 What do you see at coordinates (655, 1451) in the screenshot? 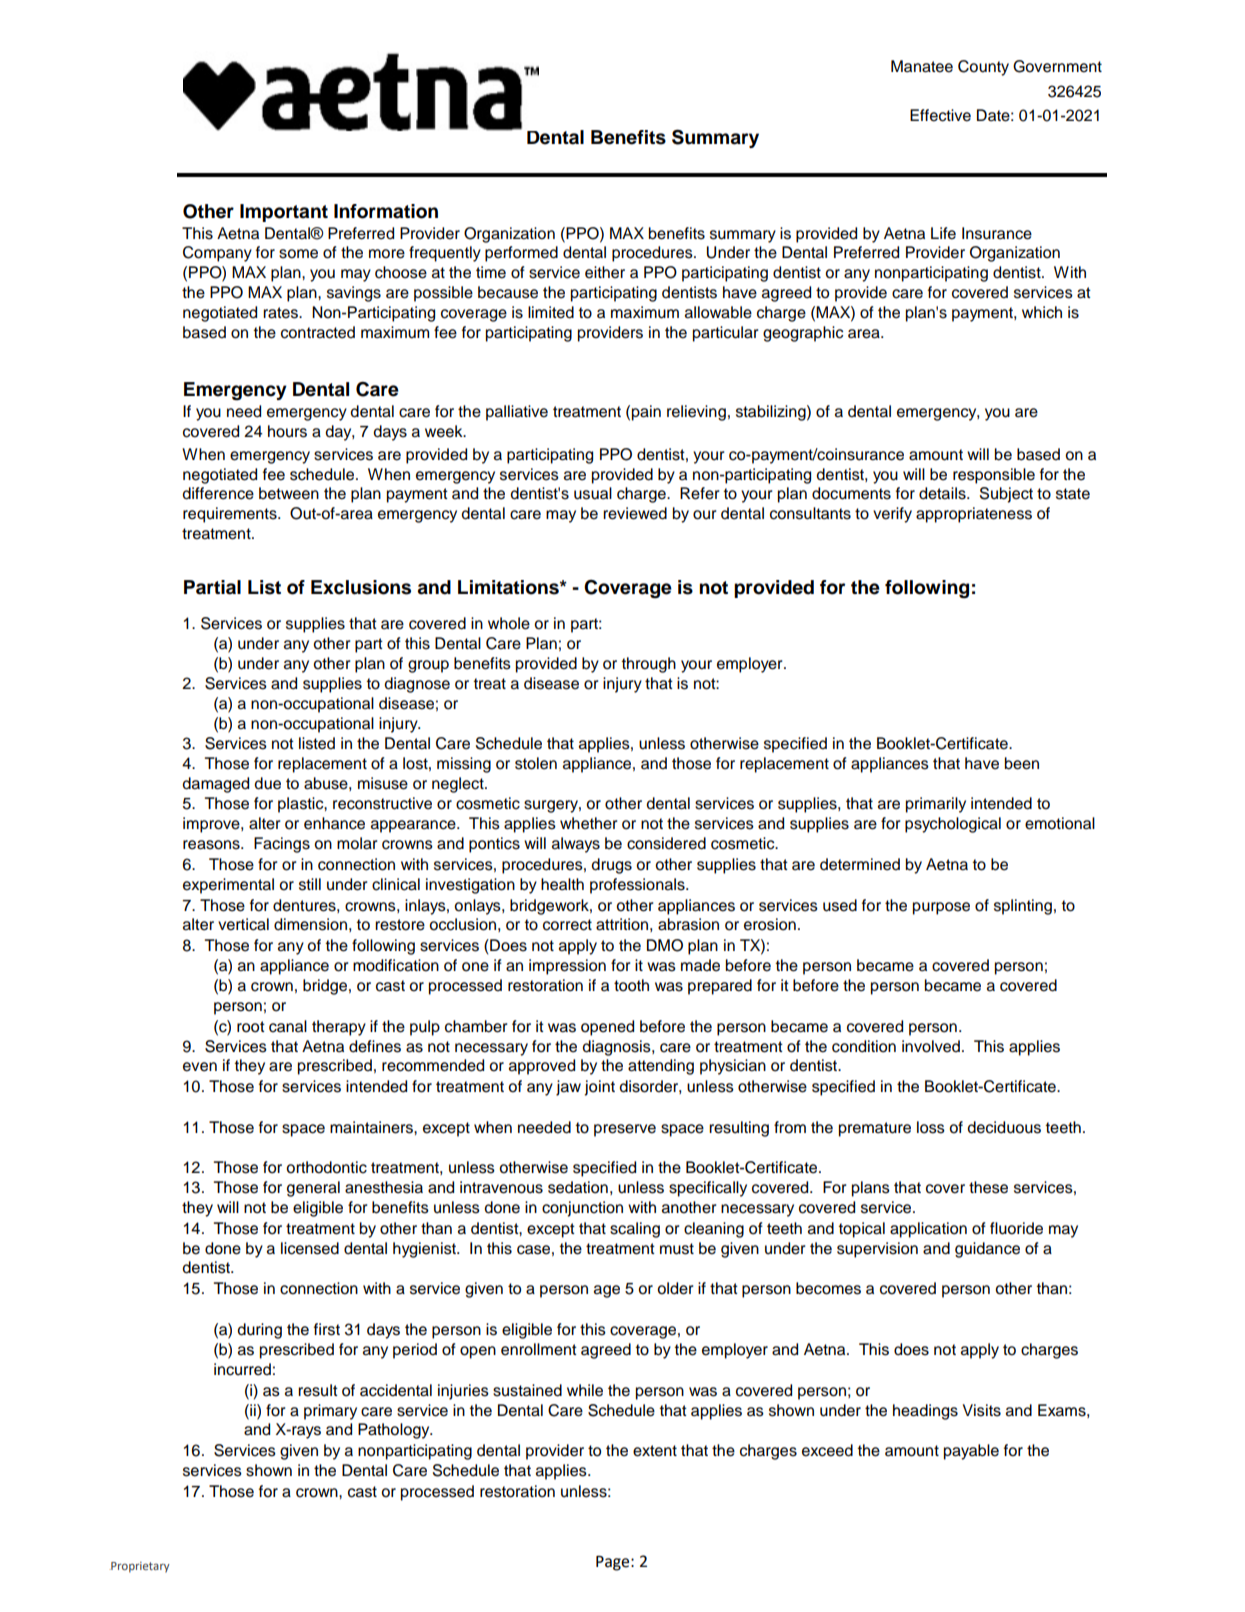
I see `extent` at bounding box center [655, 1451].
